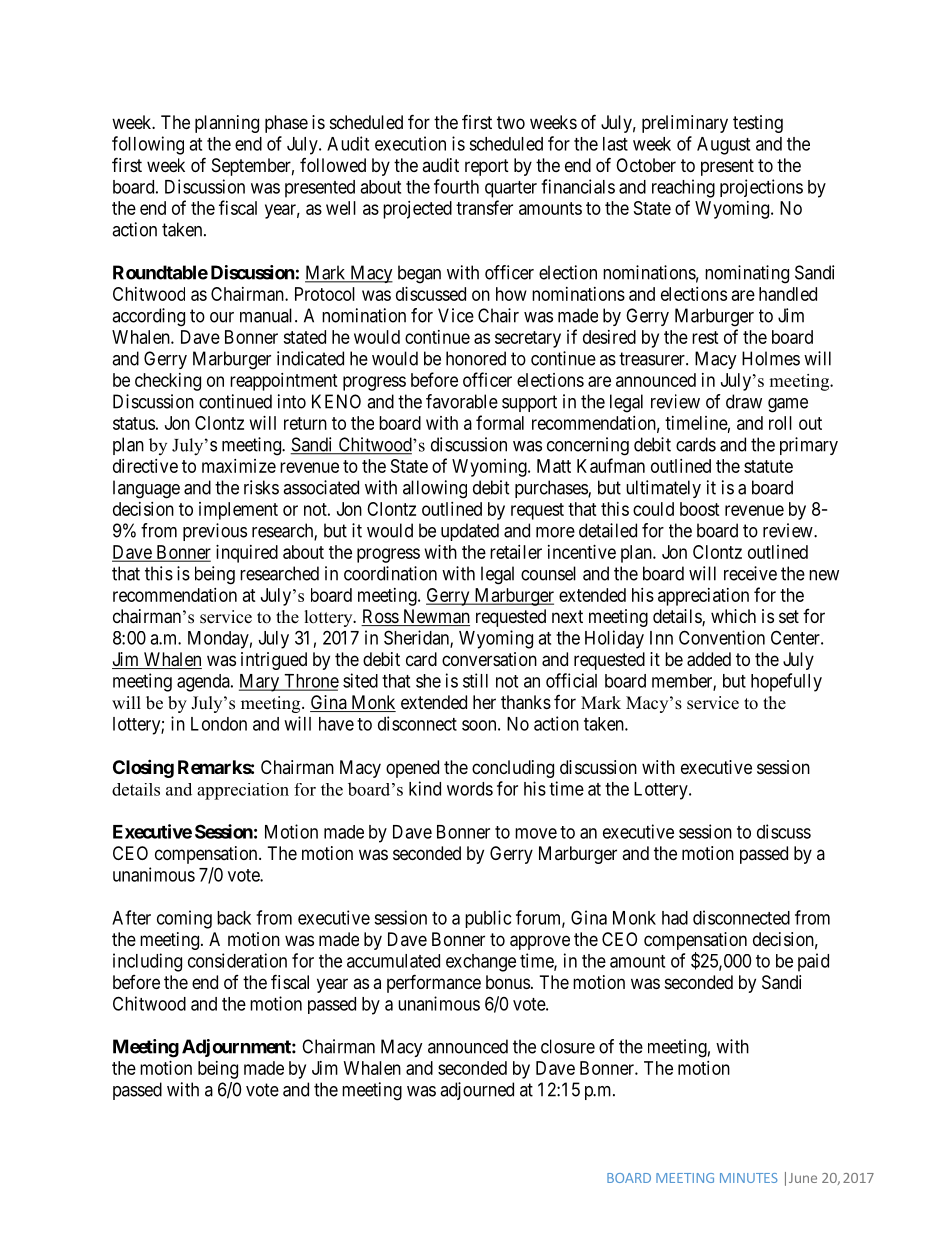 The width and height of the screenshot is (952, 1233). Describe the element at coordinates (568, 1046) in the screenshot. I see `closure` at that location.
